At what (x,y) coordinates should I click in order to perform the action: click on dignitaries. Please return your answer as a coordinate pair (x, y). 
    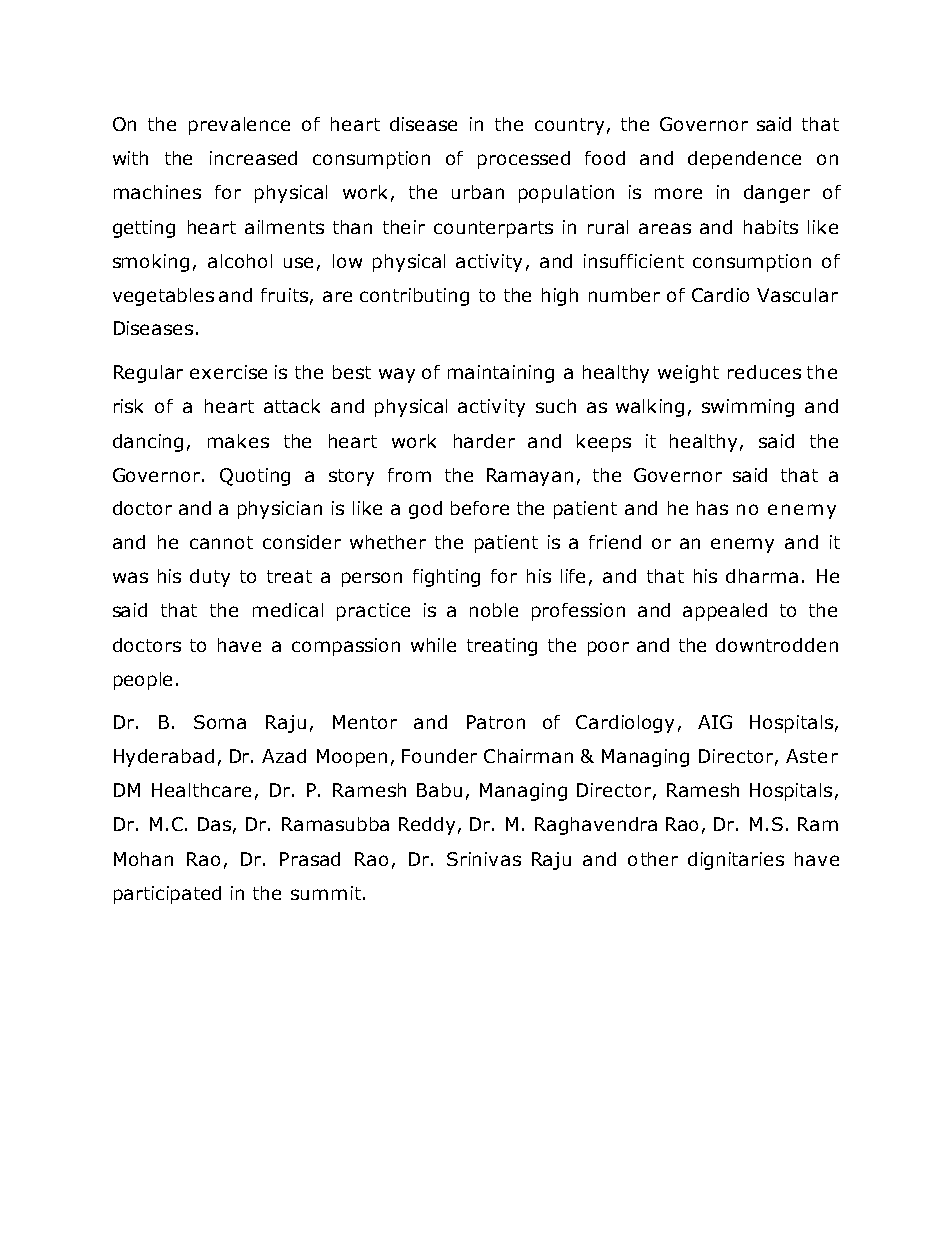
    Looking at the image, I should click on (736, 861).
